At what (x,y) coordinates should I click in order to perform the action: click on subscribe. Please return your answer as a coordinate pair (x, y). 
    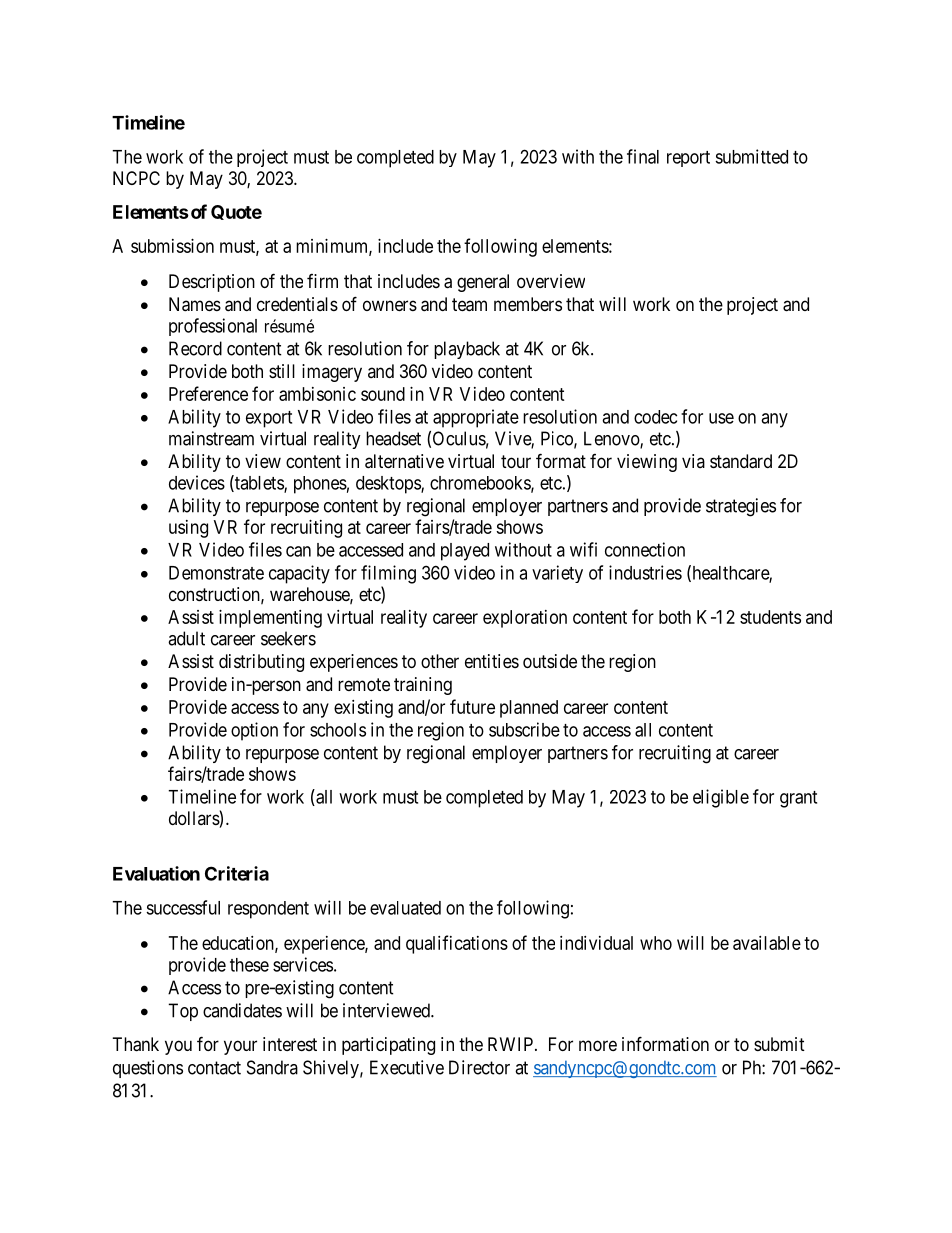
    Looking at the image, I should click on (524, 729).
